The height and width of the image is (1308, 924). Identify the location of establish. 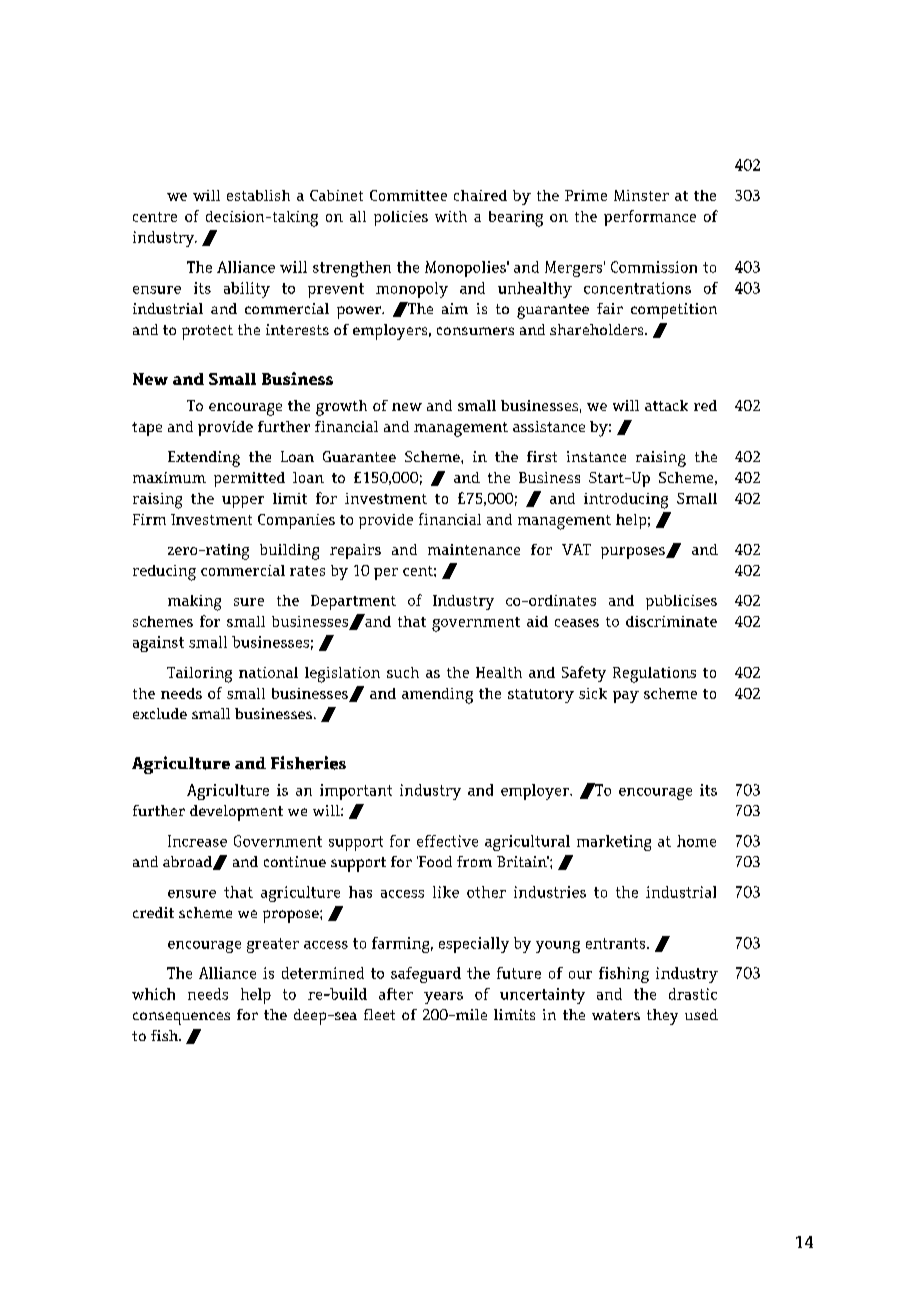
(258, 195).
